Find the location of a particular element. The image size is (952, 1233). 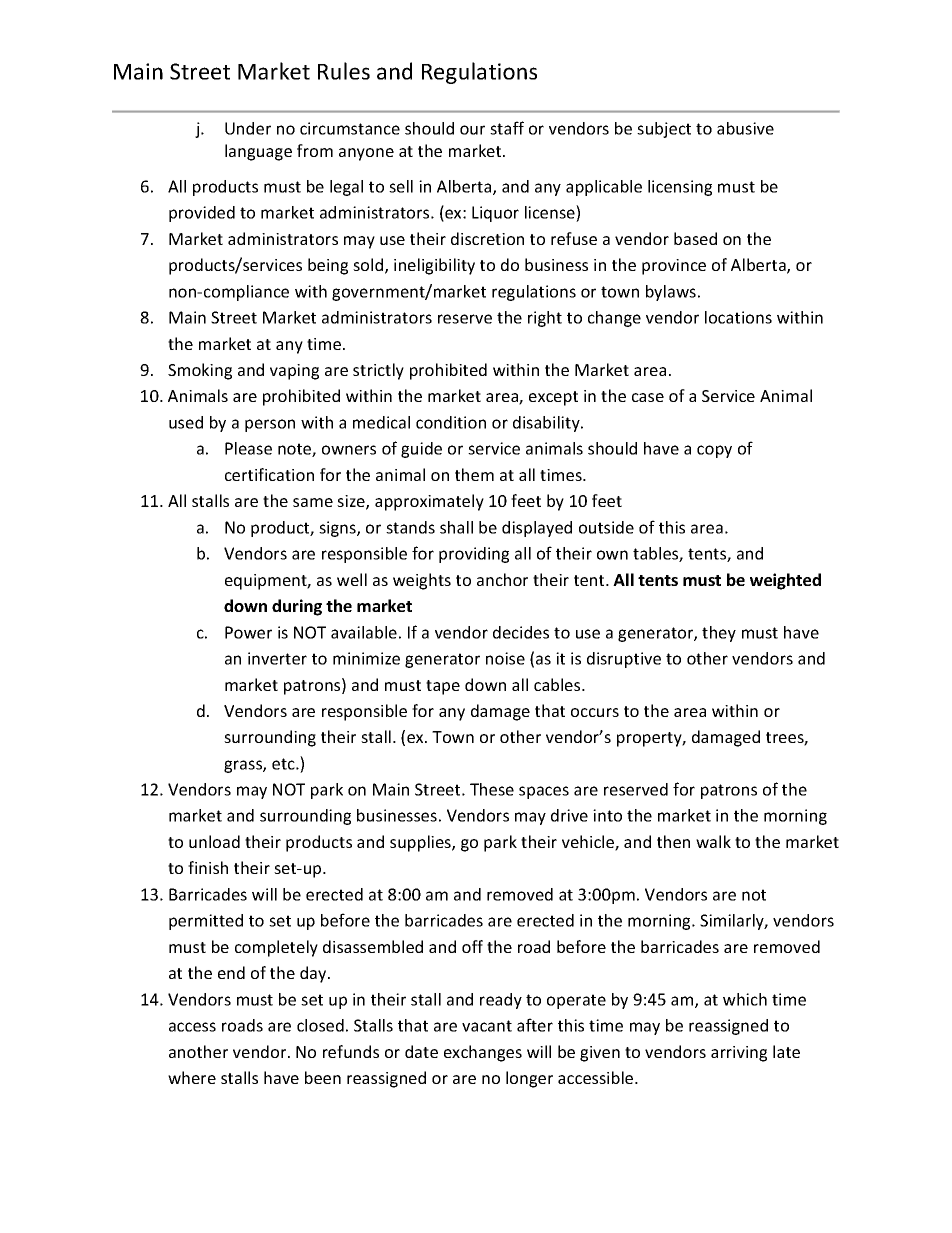

they is located at coordinates (719, 634).
